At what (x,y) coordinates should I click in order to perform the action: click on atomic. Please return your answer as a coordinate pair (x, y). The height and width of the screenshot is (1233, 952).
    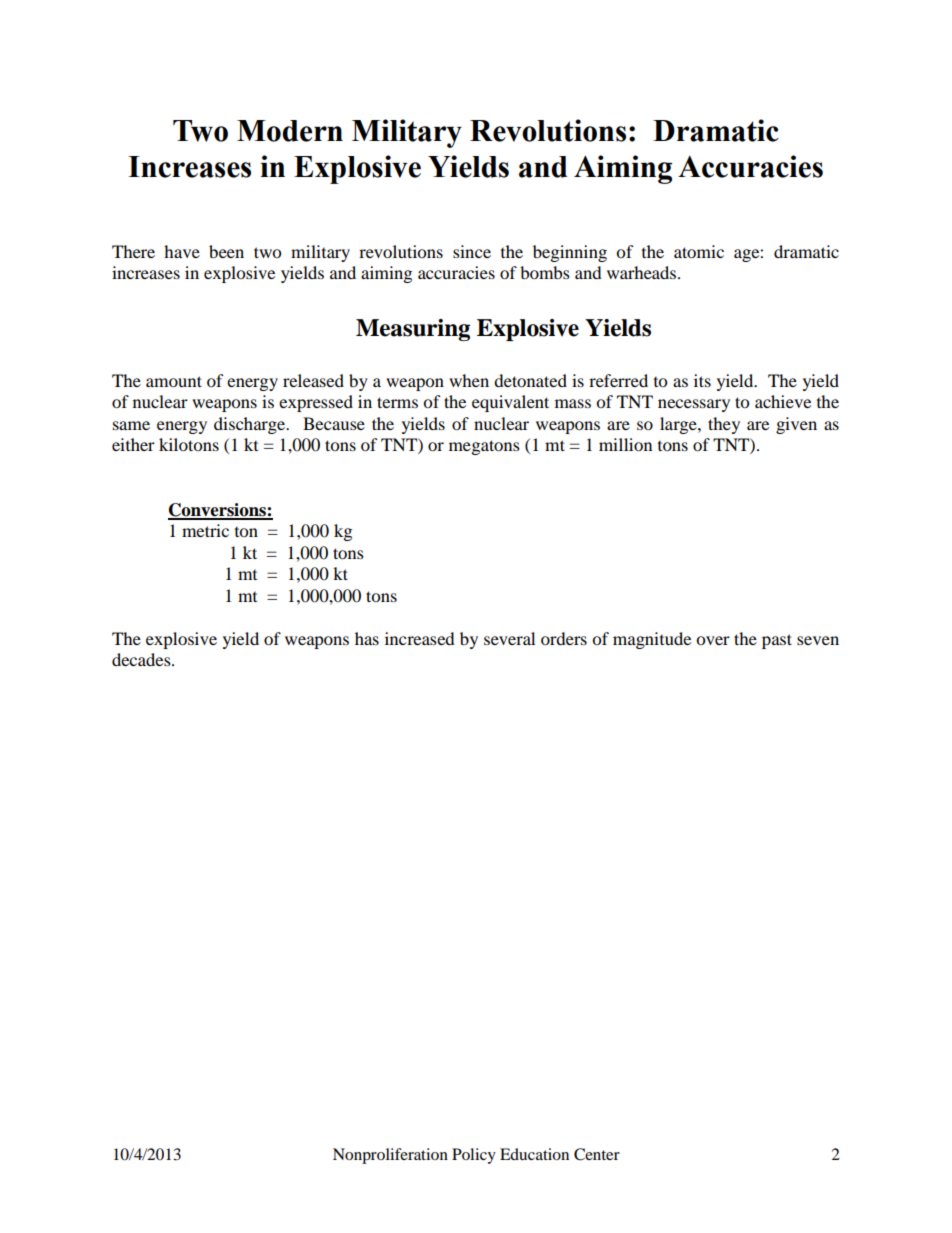
    Looking at the image, I should click on (699, 251).
